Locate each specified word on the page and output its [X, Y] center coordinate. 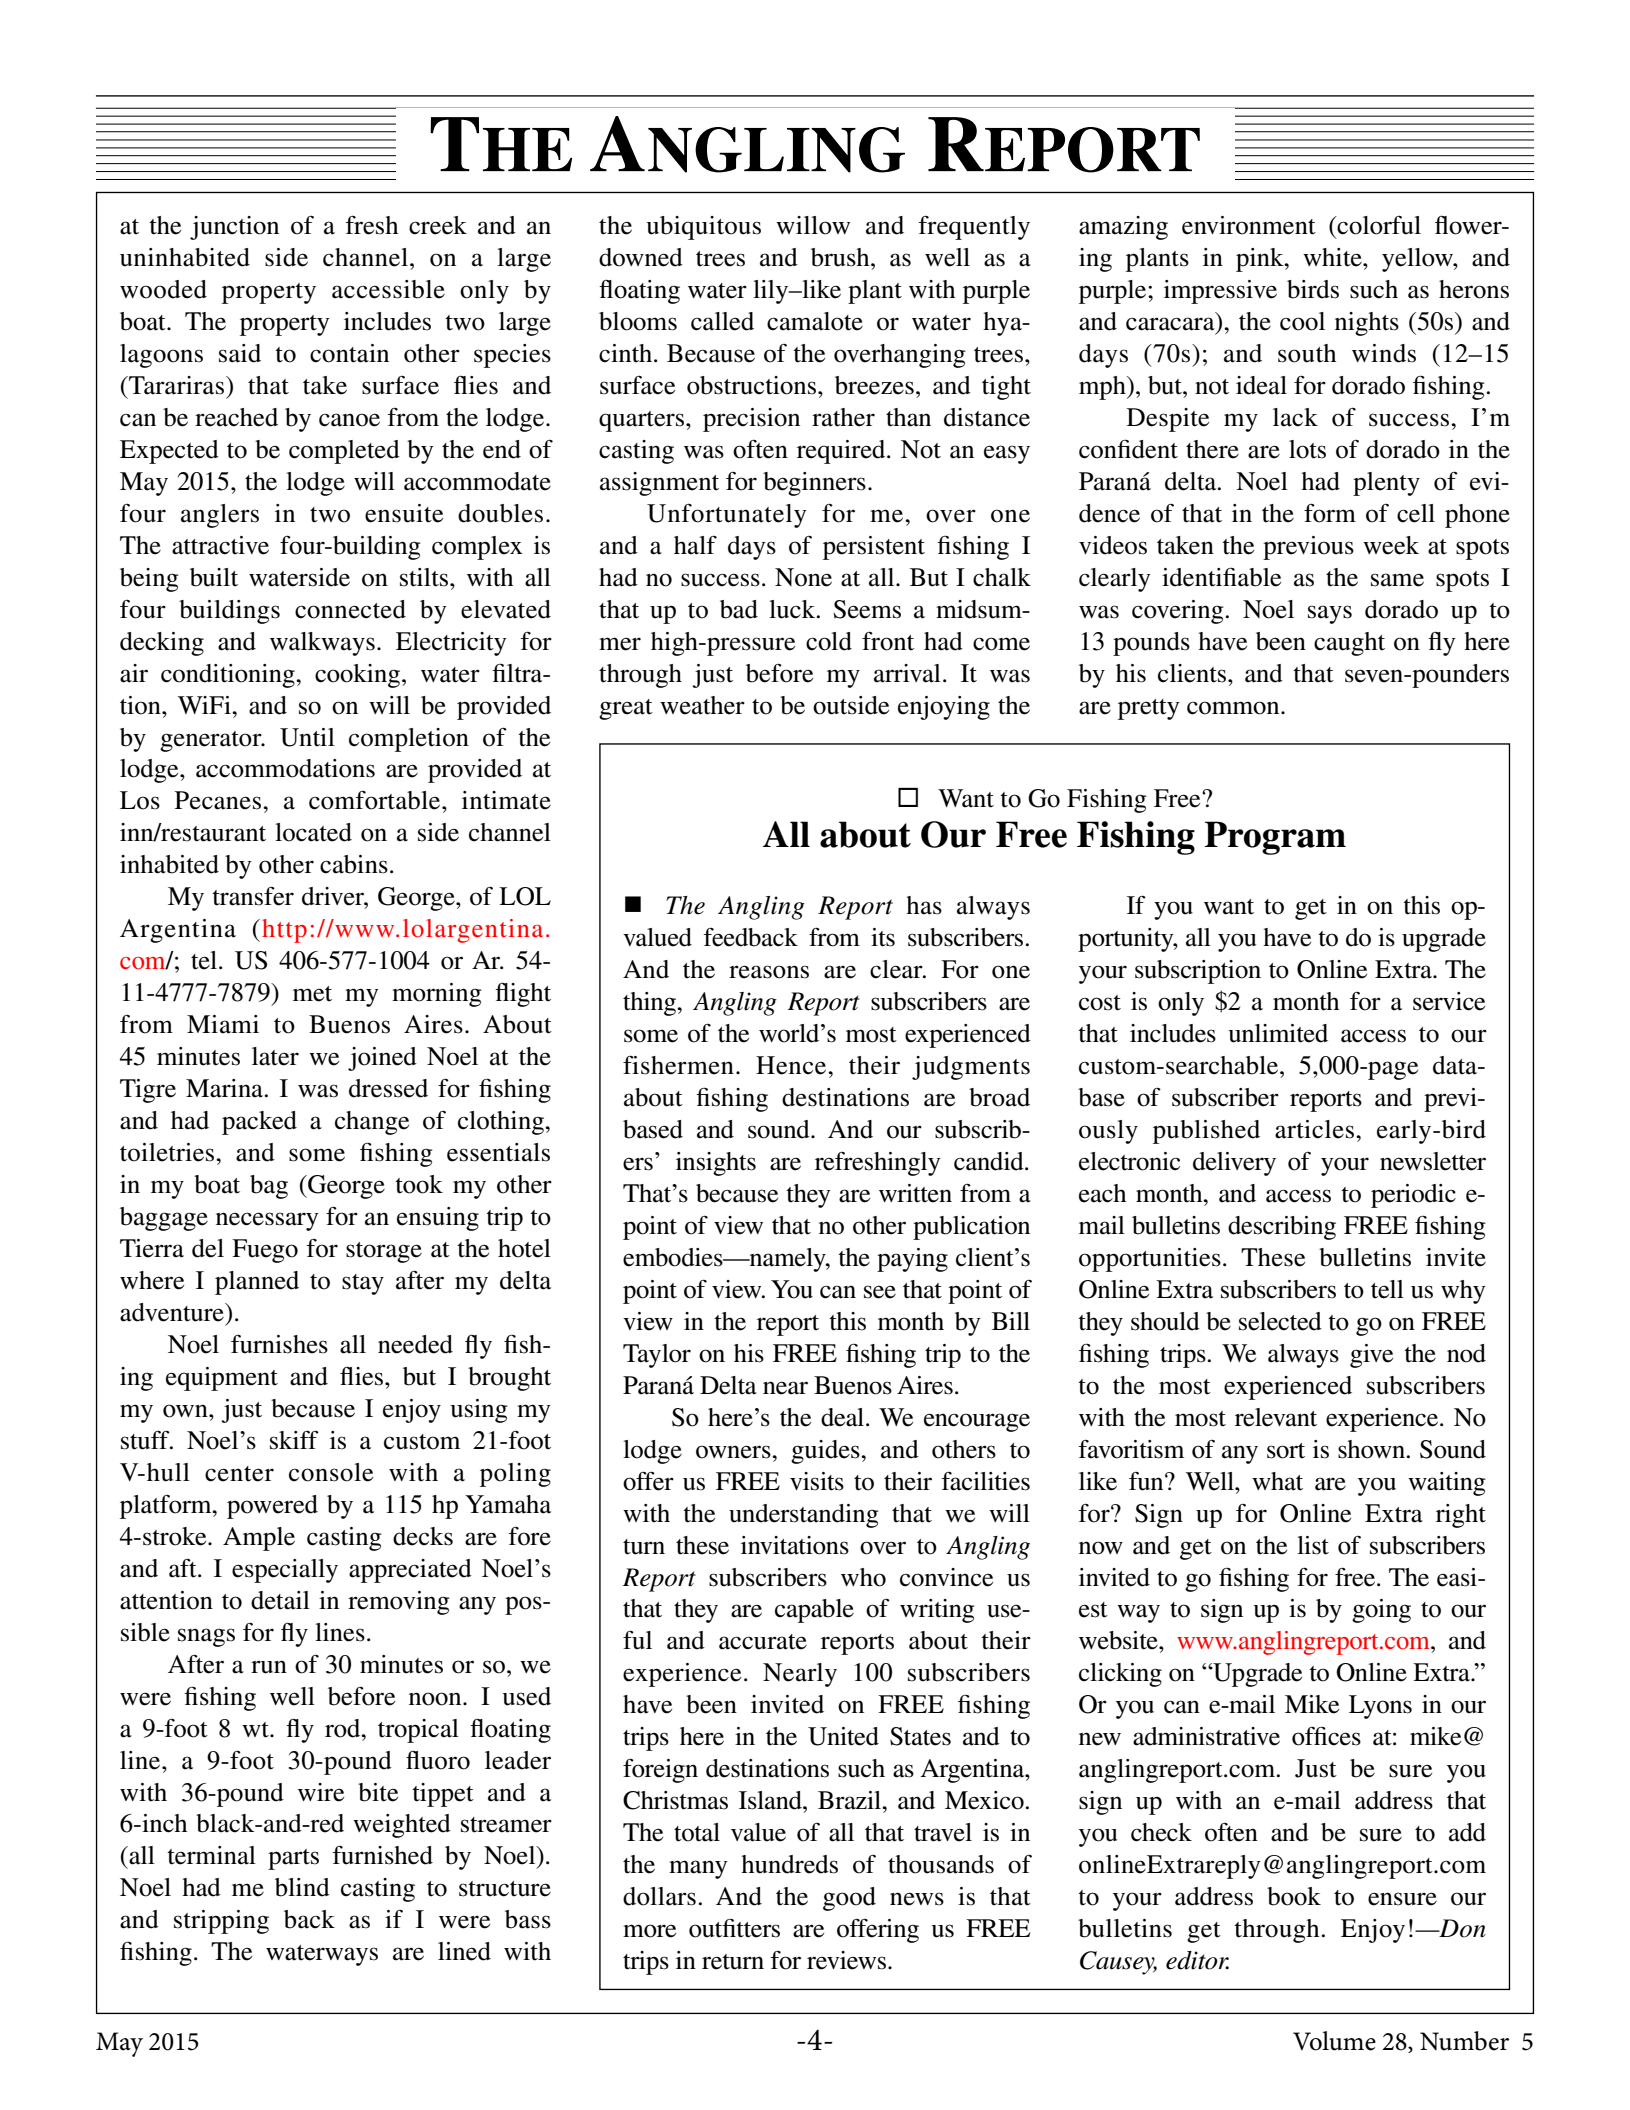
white [1333, 257]
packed [259, 1123]
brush [841, 257]
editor [1197, 1960]
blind [302, 1887]
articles [1316, 1129]
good [849, 1899]
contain [349, 353]
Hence [792, 1065]
